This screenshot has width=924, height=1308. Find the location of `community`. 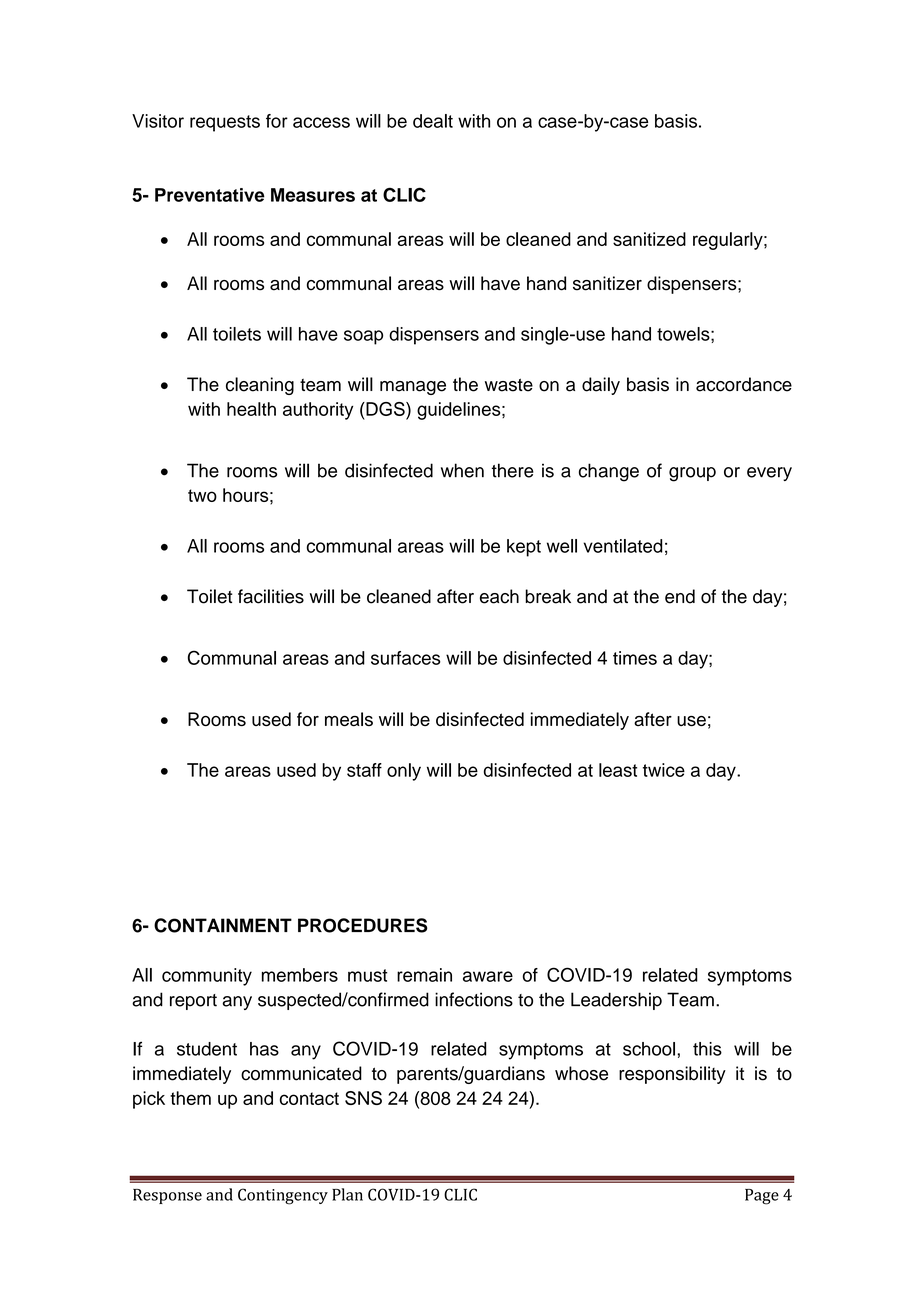

community is located at coordinates (207, 977).
